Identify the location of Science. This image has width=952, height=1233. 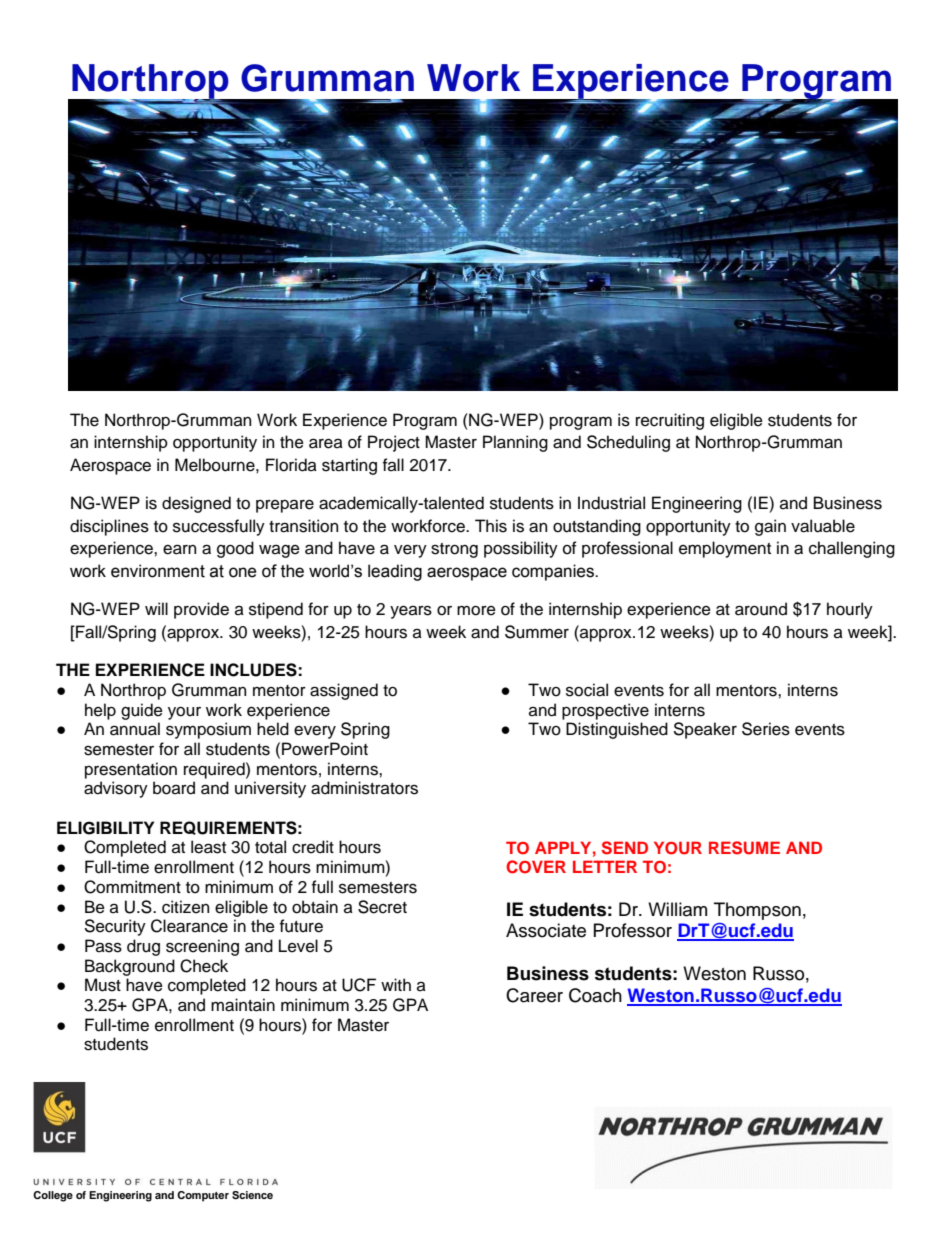
(252, 1195).
